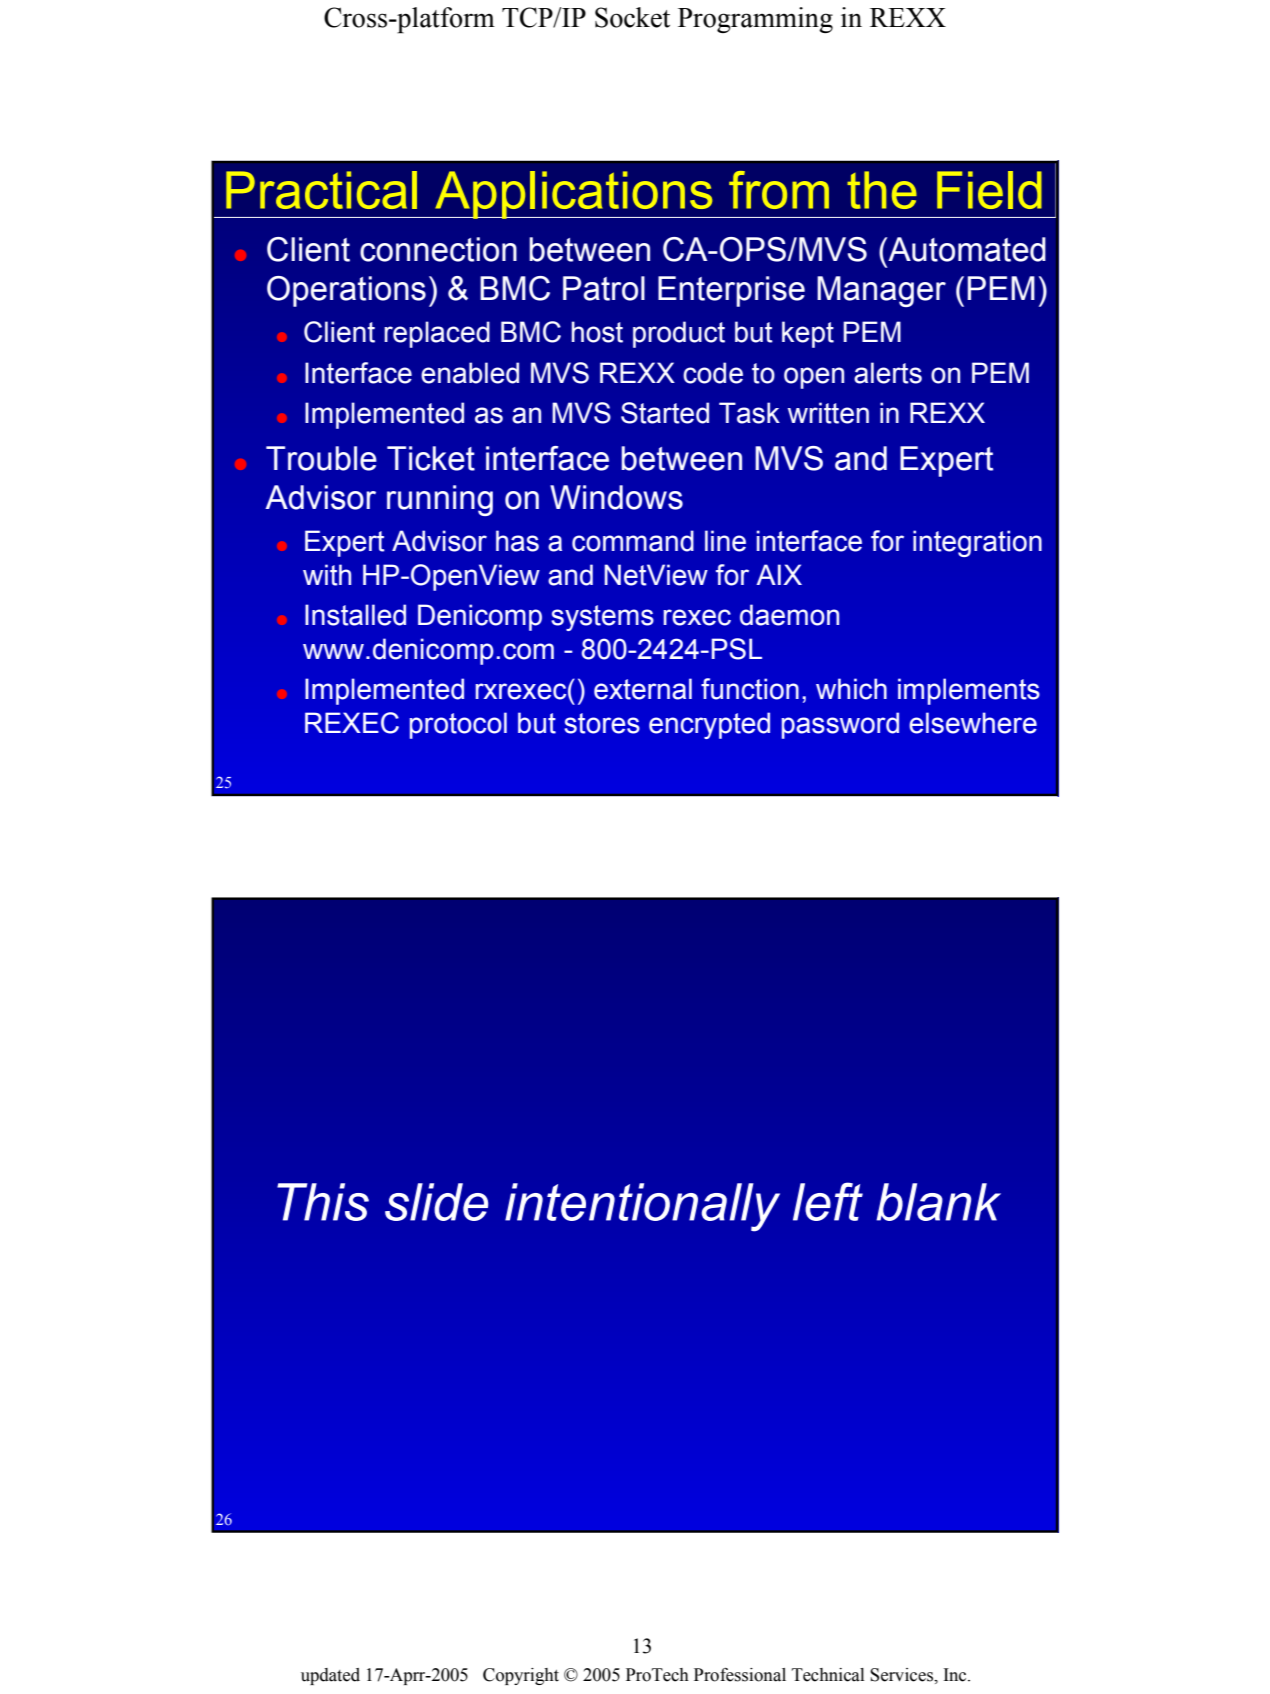 The image size is (1270, 1694). What do you see at coordinates (321, 190) in the screenshot?
I see `Practical` at bounding box center [321, 190].
